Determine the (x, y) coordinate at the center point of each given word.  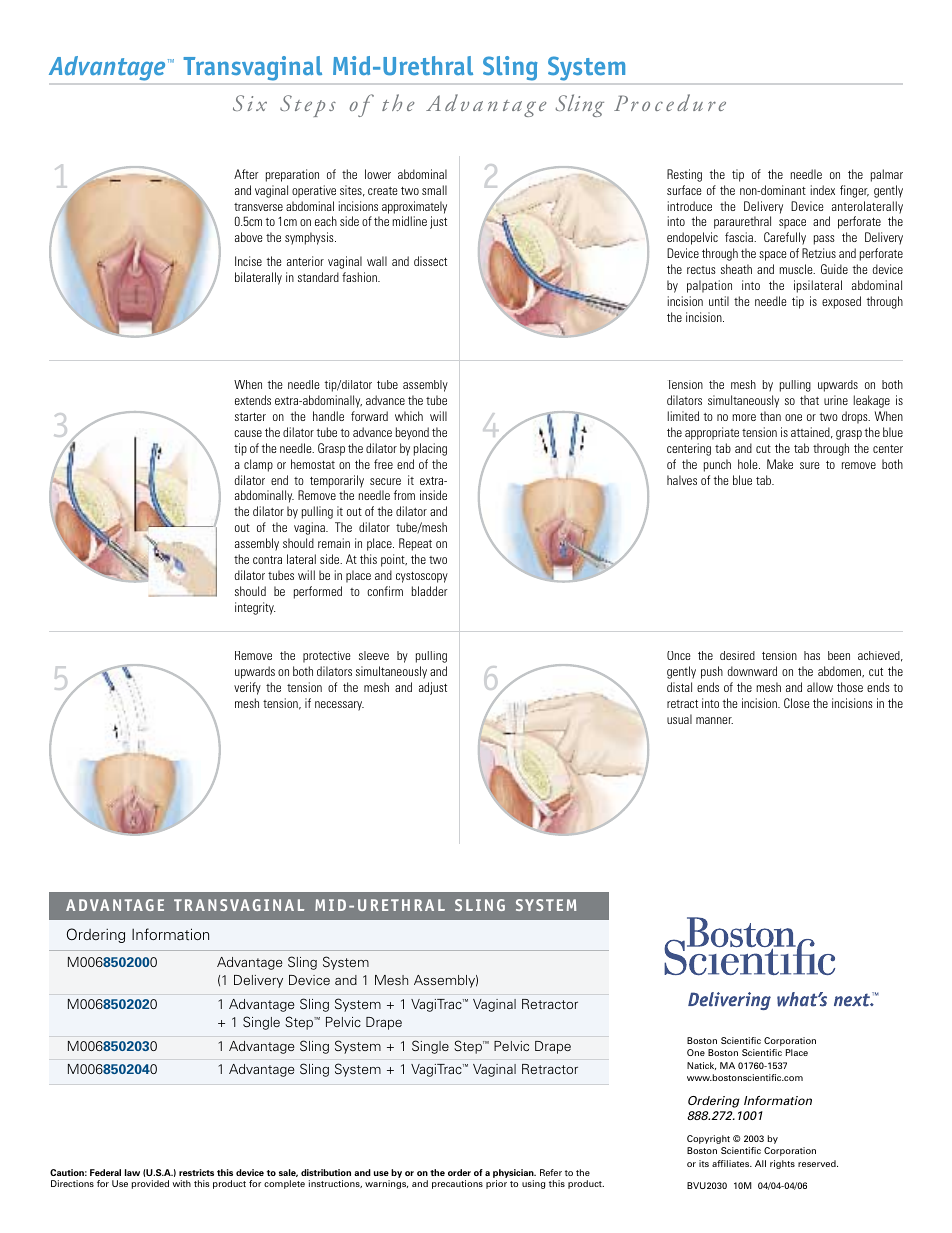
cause (248, 433)
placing (430, 449)
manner (714, 720)
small (434, 190)
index (823, 190)
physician (514, 1175)
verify (247, 688)
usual (679, 719)
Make (780, 464)
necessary (339, 706)
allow (820, 687)
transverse (258, 207)
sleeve (374, 655)
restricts (196, 1172)
